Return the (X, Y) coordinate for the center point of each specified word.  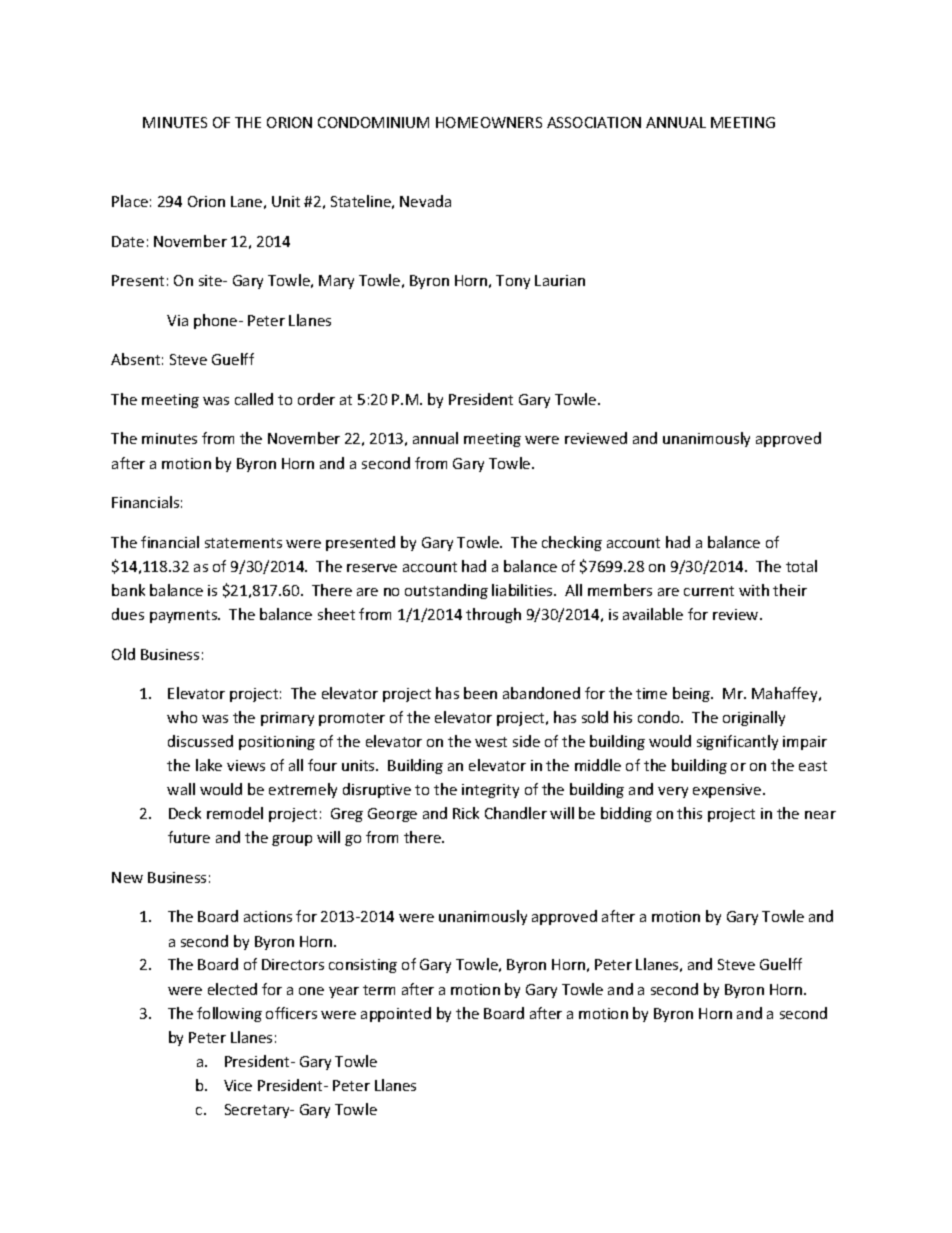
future (189, 837)
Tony (513, 282)
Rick (466, 813)
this (689, 813)
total (801, 566)
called (254, 399)
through (493, 615)
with (754, 590)
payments (185, 616)
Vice (238, 1085)
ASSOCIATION (594, 122)
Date (128, 241)
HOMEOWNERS (489, 122)
